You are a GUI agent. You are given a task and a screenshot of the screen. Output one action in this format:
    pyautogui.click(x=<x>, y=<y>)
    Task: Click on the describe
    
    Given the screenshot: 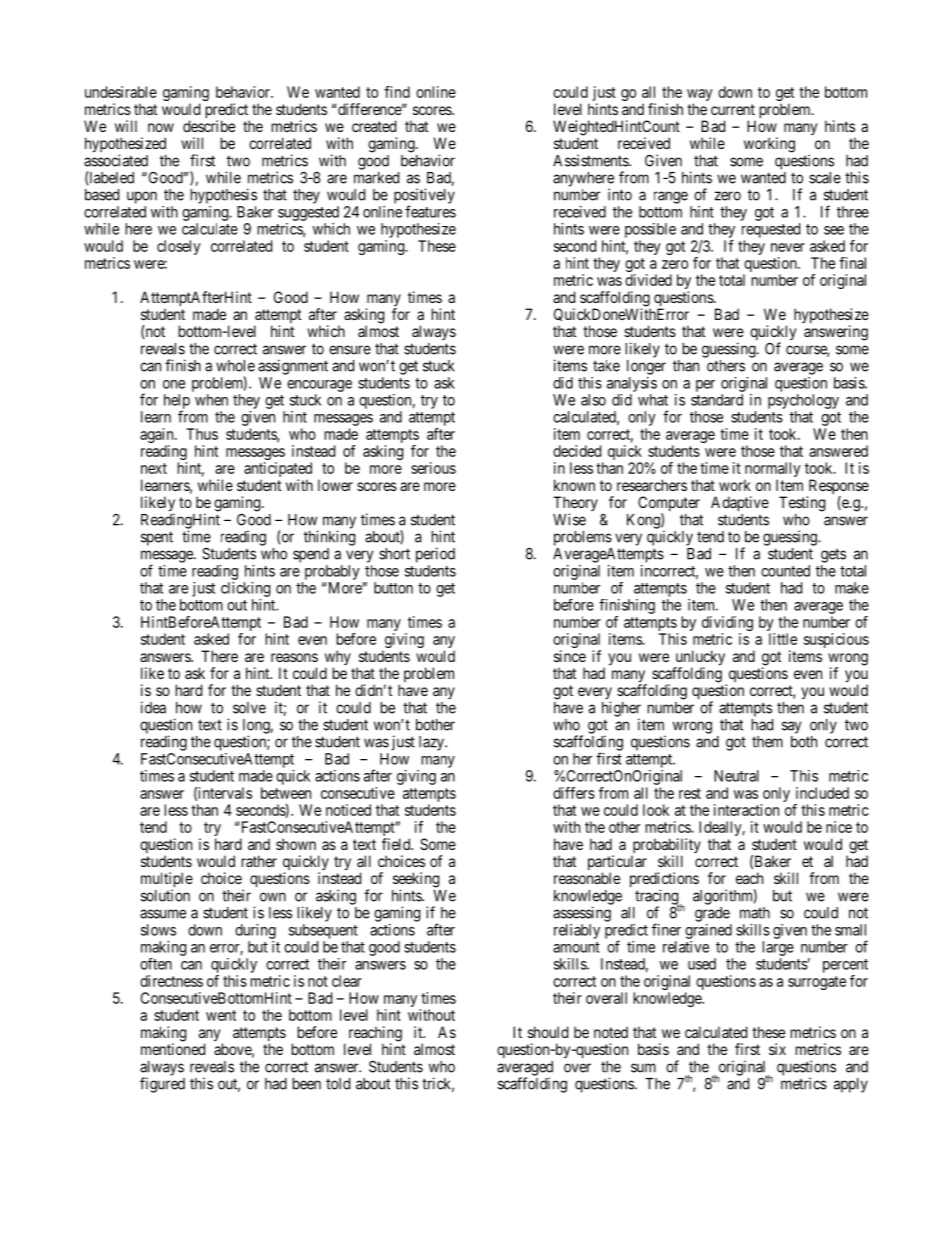 What is the action you would take?
    pyautogui.click(x=209, y=126)
